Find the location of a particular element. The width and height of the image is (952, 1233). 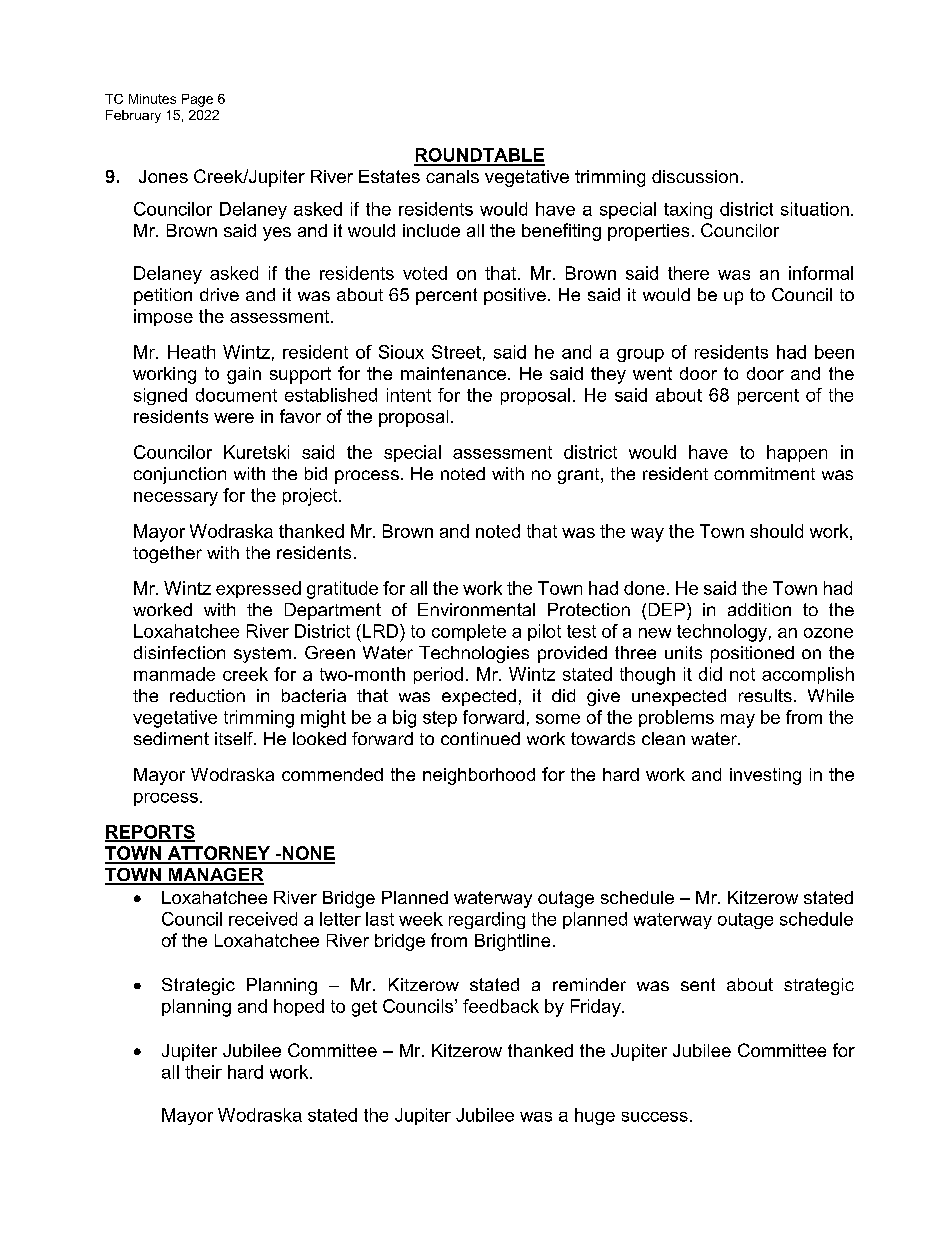

their is located at coordinates (203, 1072).
